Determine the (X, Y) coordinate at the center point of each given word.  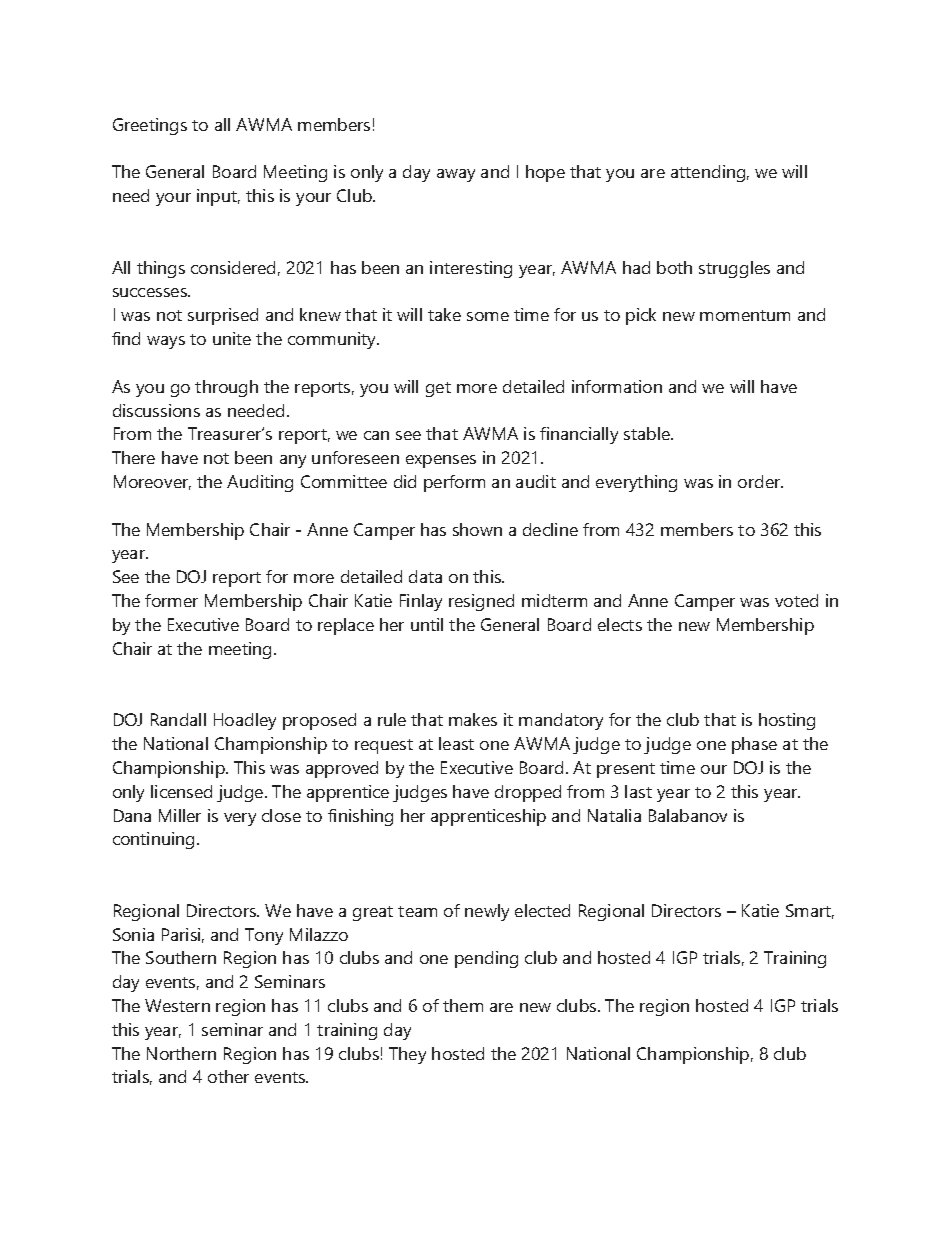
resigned (481, 602)
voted (796, 600)
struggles (734, 269)
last (638, 791)
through (226, 388)
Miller (180, 815)
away (456, 175)
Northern (181, 1053)
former (171, 600)
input (218, 197)
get (438, 389)
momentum (745, 315)
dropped (528, 793)
